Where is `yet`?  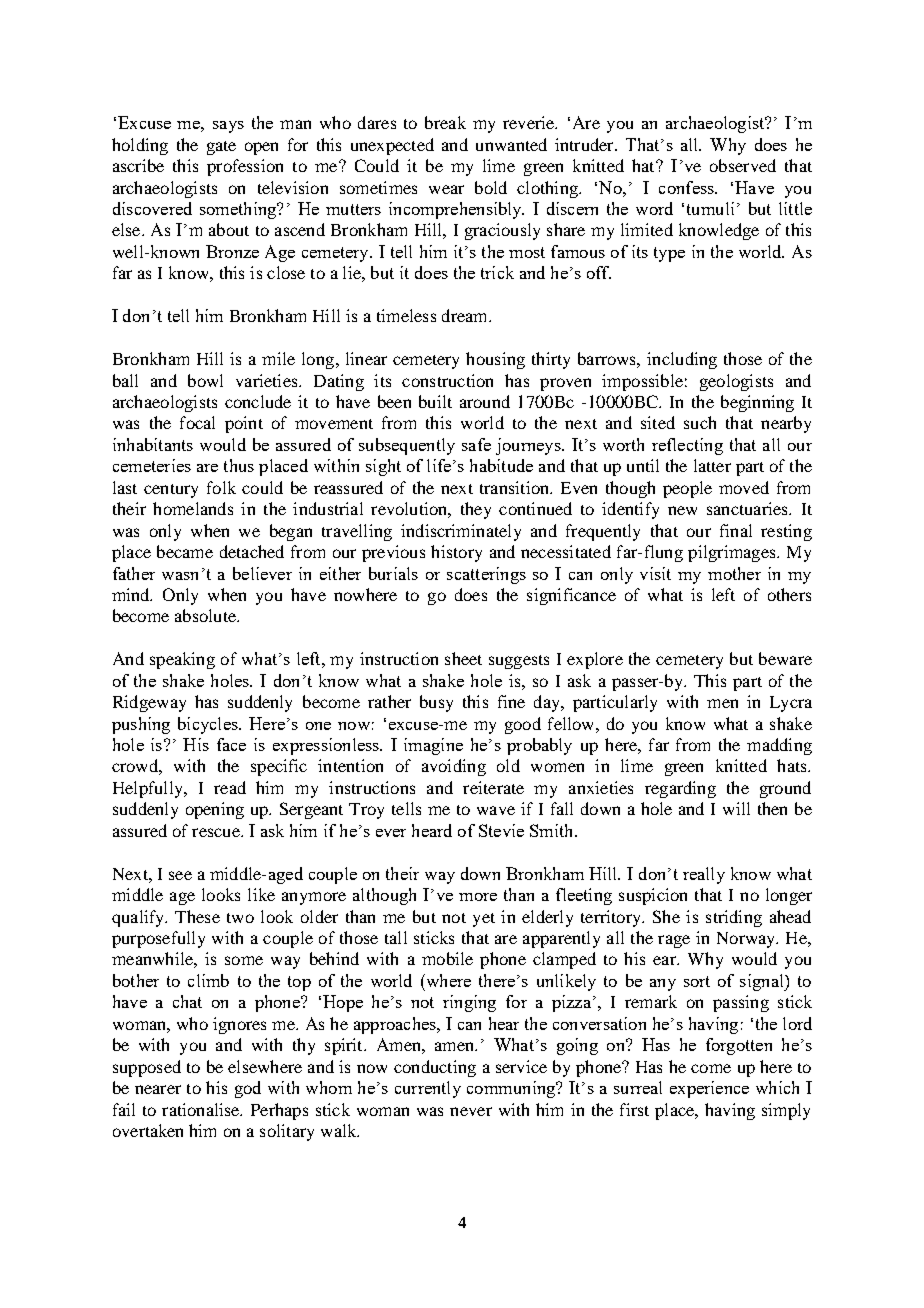 yet is located at coordinates (484, 920).
